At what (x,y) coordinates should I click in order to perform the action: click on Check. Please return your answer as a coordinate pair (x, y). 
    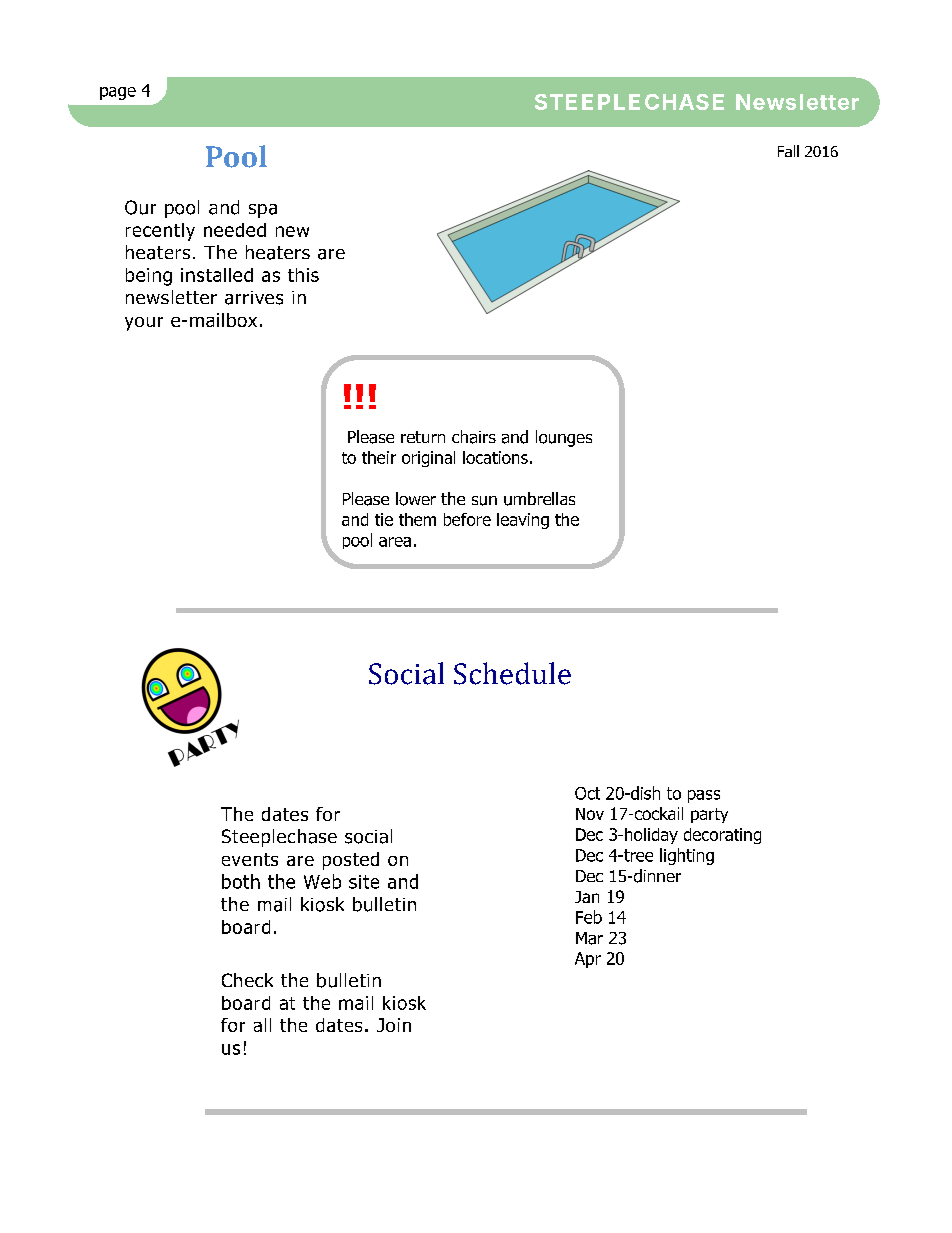
    Looking at the image, I should click on (247, 980).
